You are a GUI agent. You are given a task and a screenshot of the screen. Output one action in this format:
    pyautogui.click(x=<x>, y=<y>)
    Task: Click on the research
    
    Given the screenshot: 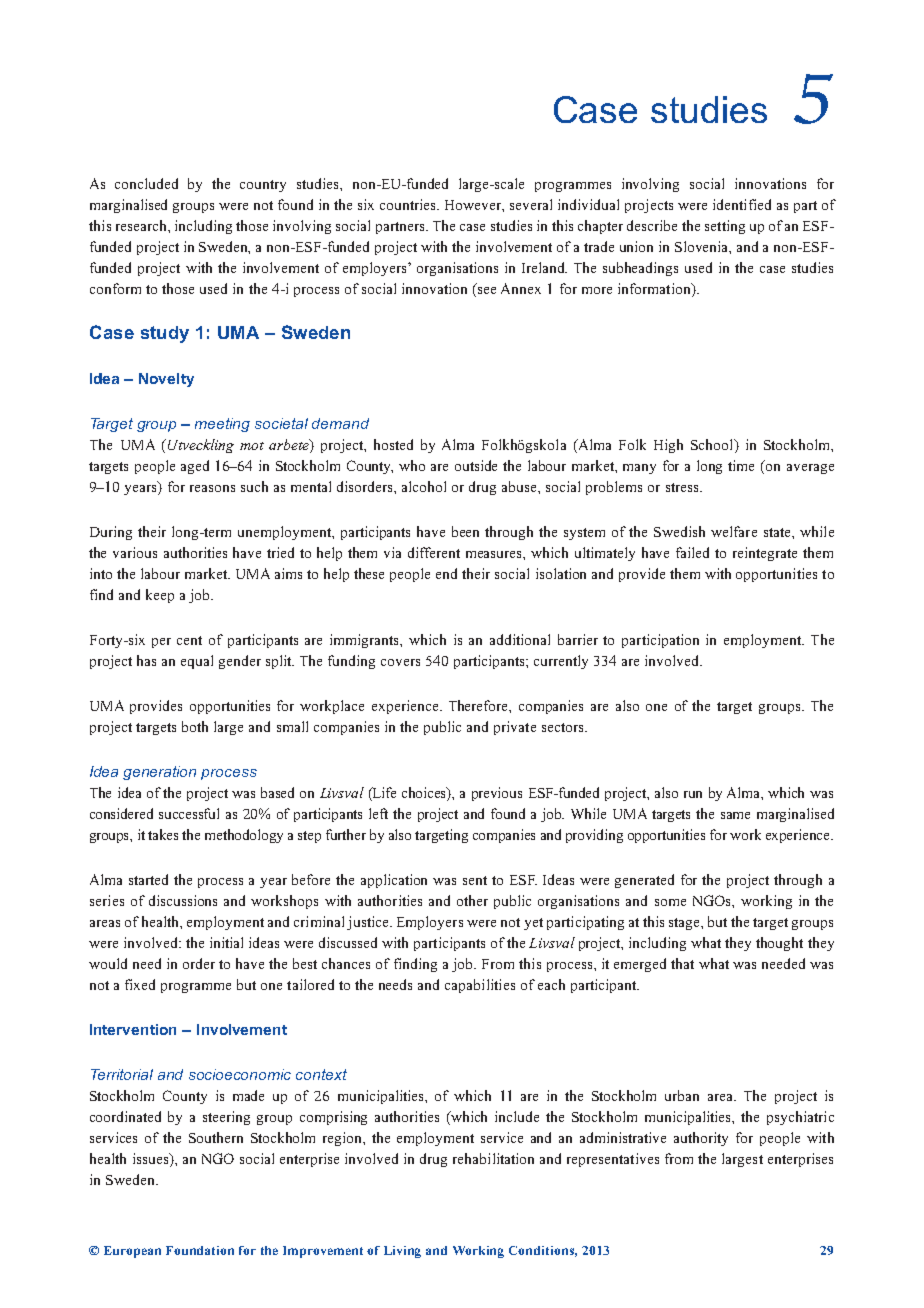 What is the action you would take?
    pyautogui.click(x=142, y=225)
